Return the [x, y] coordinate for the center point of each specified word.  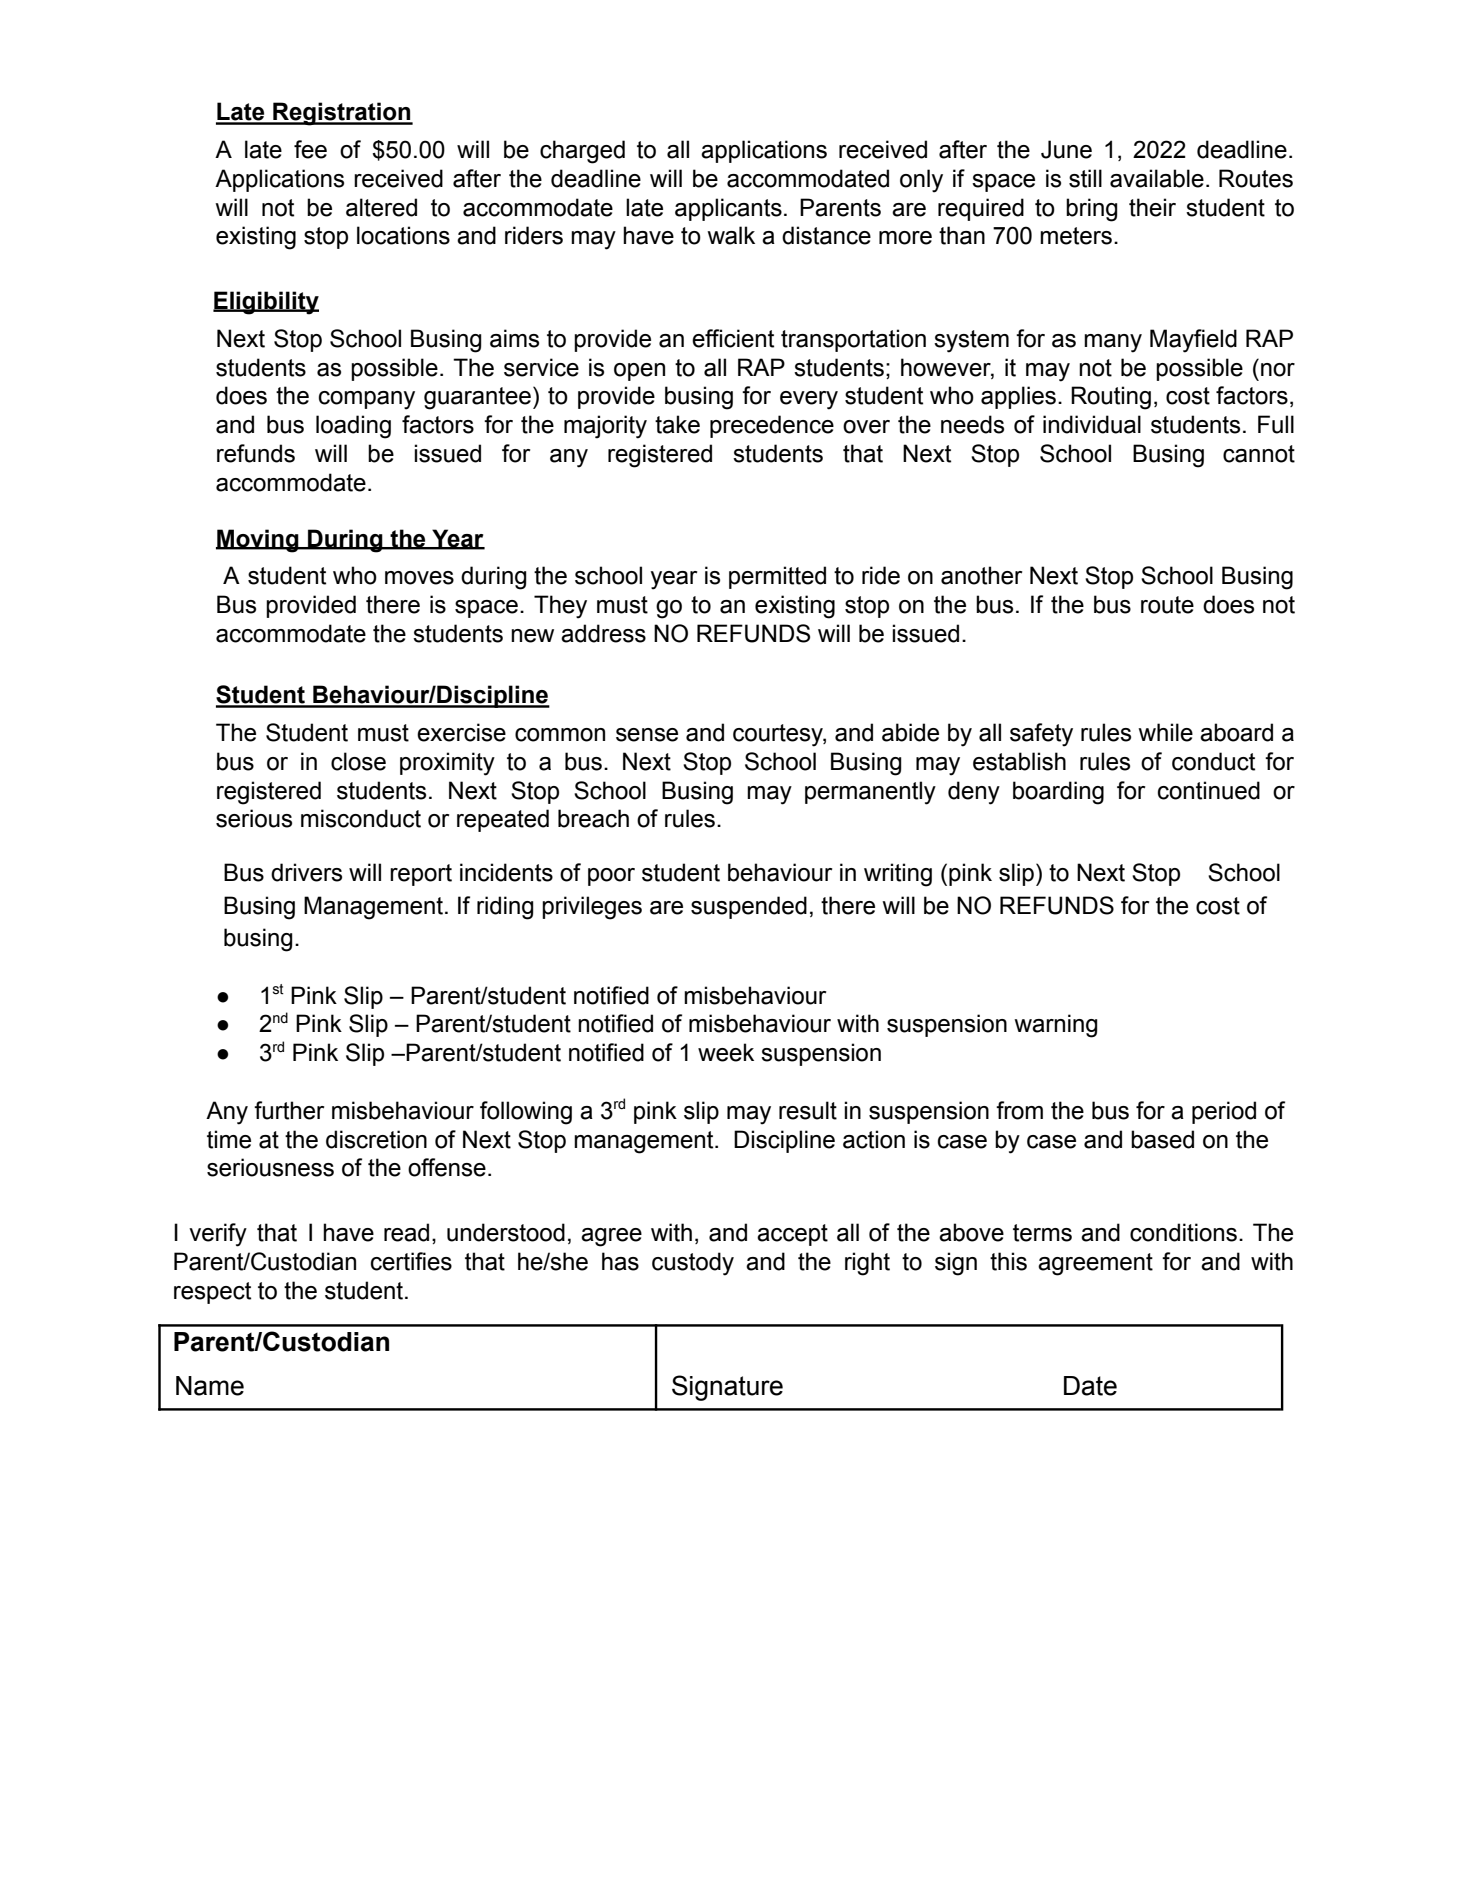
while [1165, 732]
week [726, 1052]
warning [1056, 1026]
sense [647, 735]
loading [353, 427]
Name [210, 1386]
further [289, 1110]
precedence [772, 426]
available [1157, 178]
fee [310, 149]
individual [1092, 424]
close [358, 761]
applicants [728, 209]
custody [693, 1264]
